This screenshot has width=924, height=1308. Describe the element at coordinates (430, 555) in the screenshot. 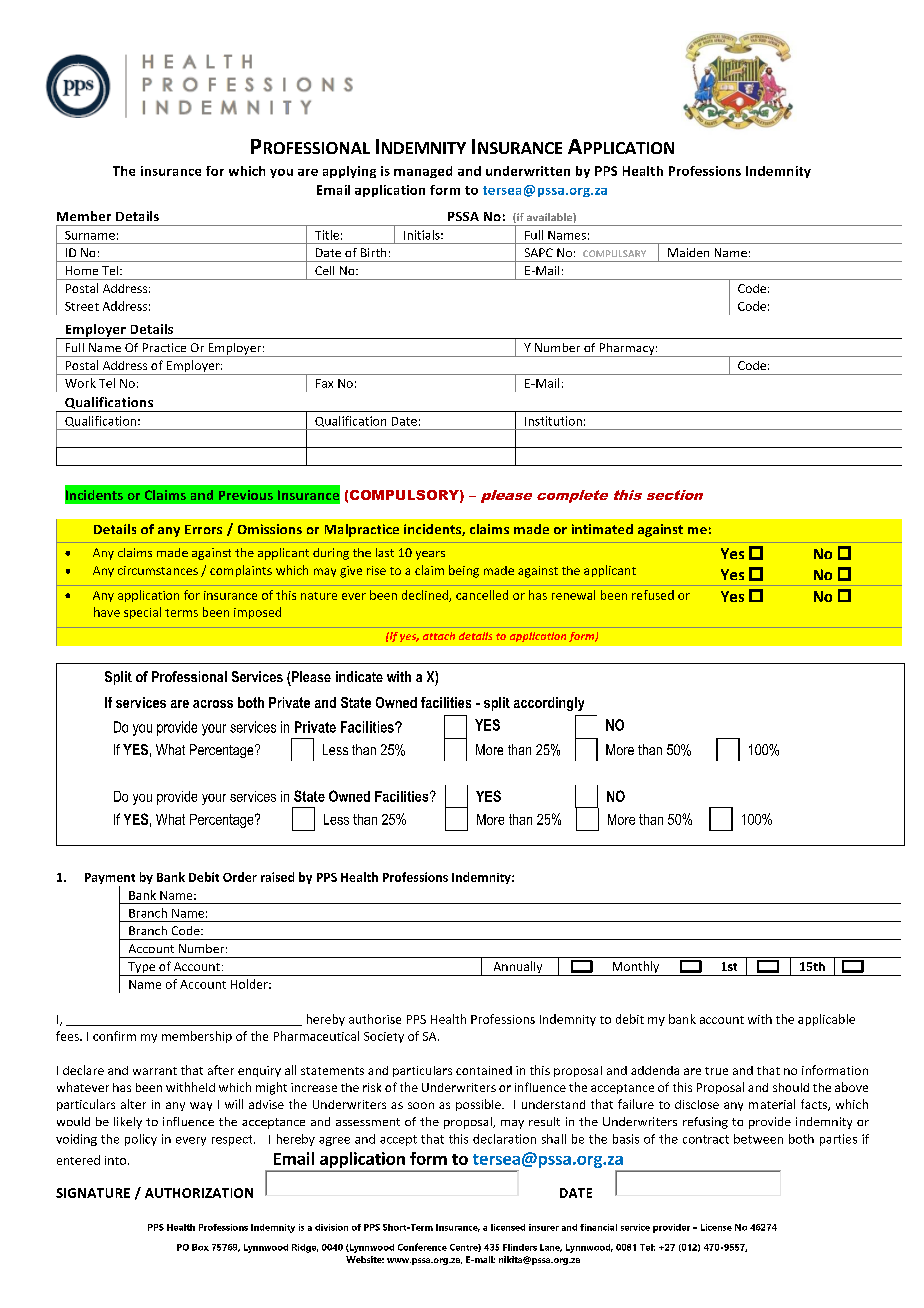

I see `years` at that location.
